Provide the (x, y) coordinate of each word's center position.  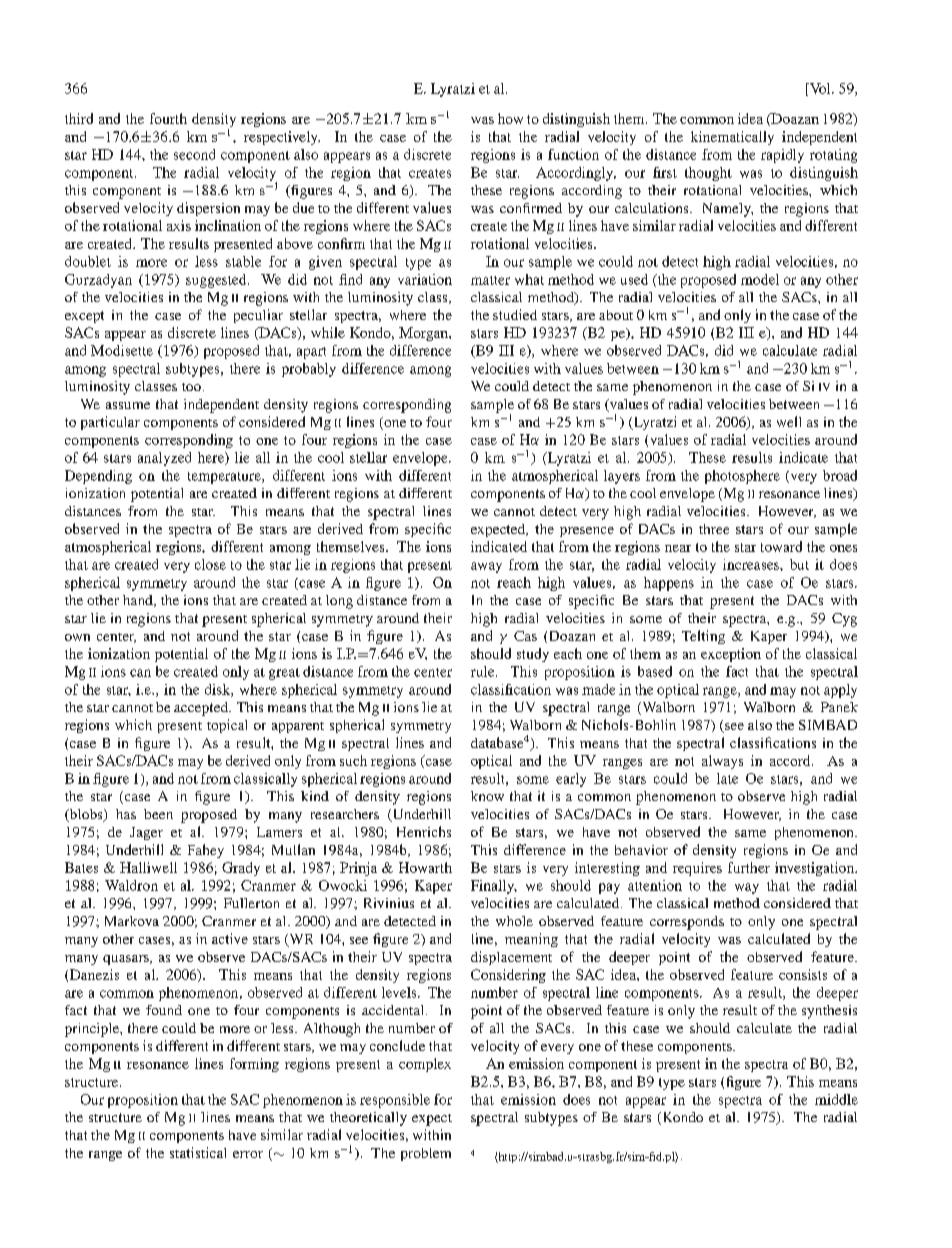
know (487, 796)
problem (426, 1154)
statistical (198, 1152)
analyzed (164, 459)
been (158, 814)
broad (840, 475)
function (573, 154)
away (486, 567)
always (722, 762)
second (194, 154)
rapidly (782, 156)
